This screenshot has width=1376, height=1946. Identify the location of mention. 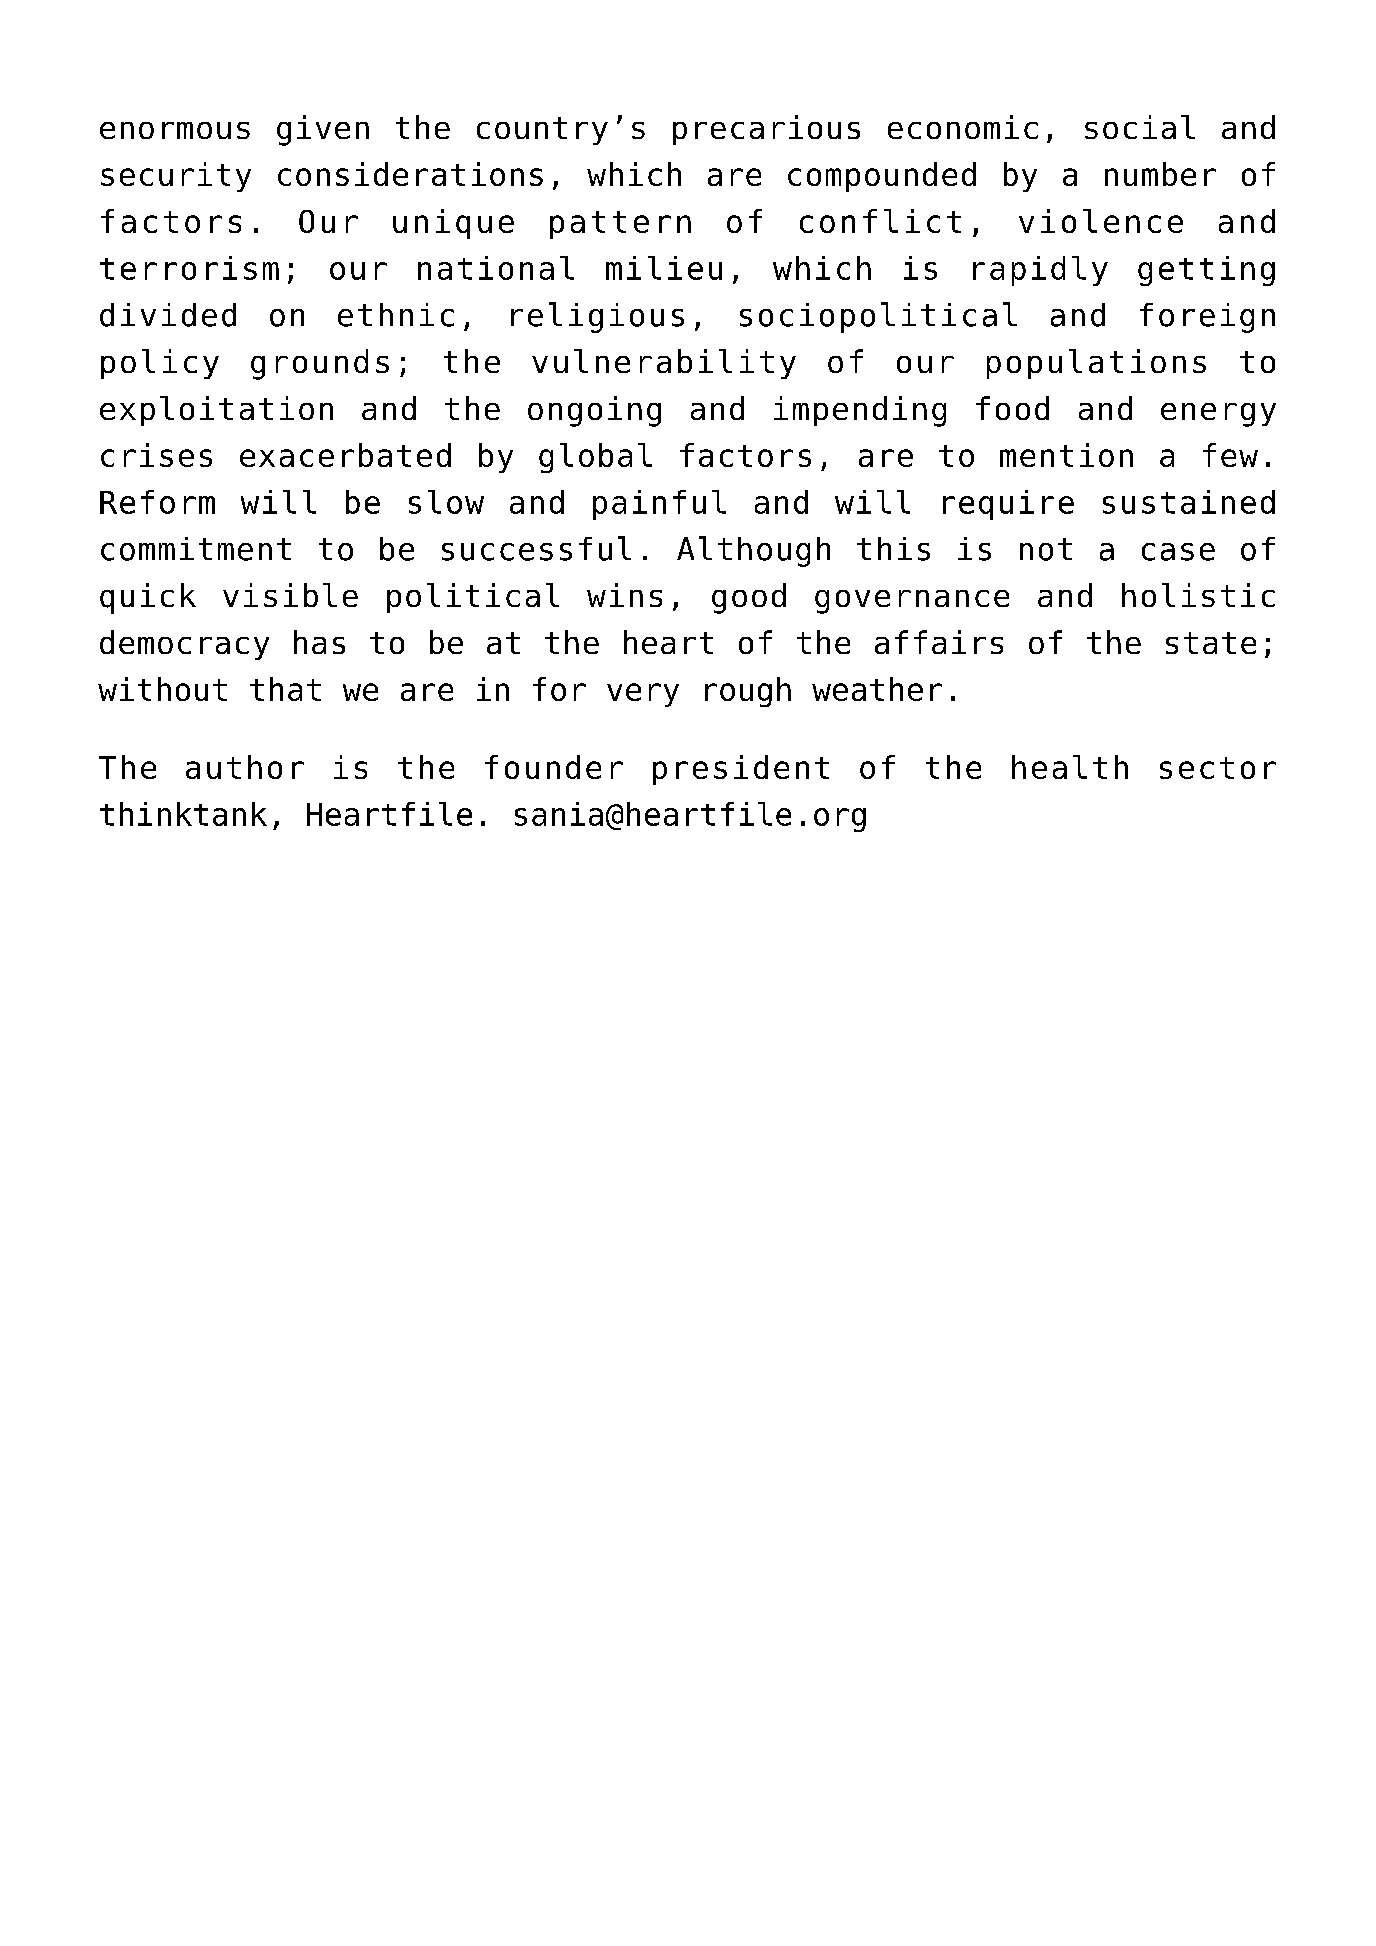
(1066, 455).
